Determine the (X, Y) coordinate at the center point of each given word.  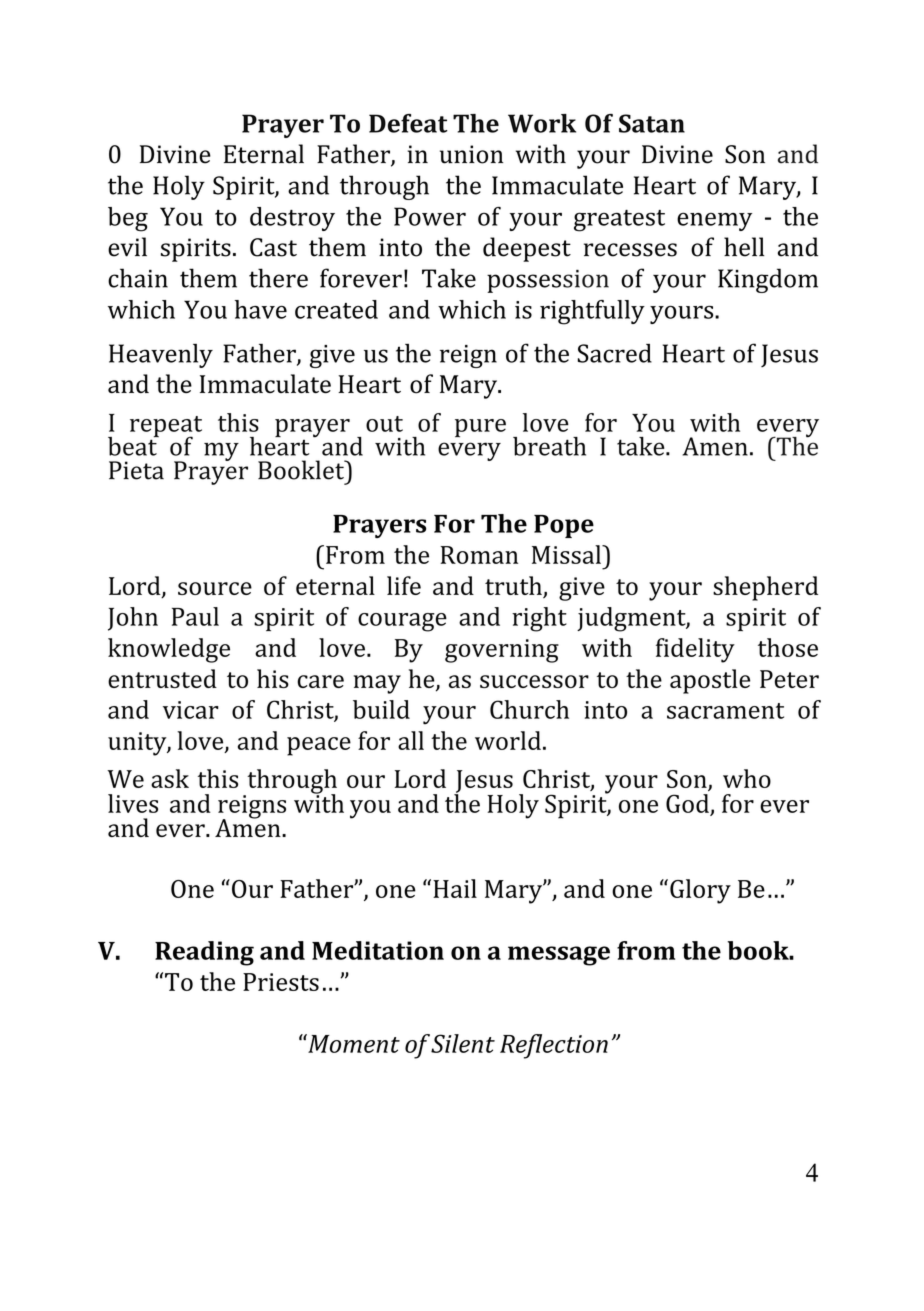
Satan (652, 123)
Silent (463, 1043)
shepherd (765, 588)
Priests (281, 982)
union (471, 154)
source (215, 588)
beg (128, 219)
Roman (479, 555)
